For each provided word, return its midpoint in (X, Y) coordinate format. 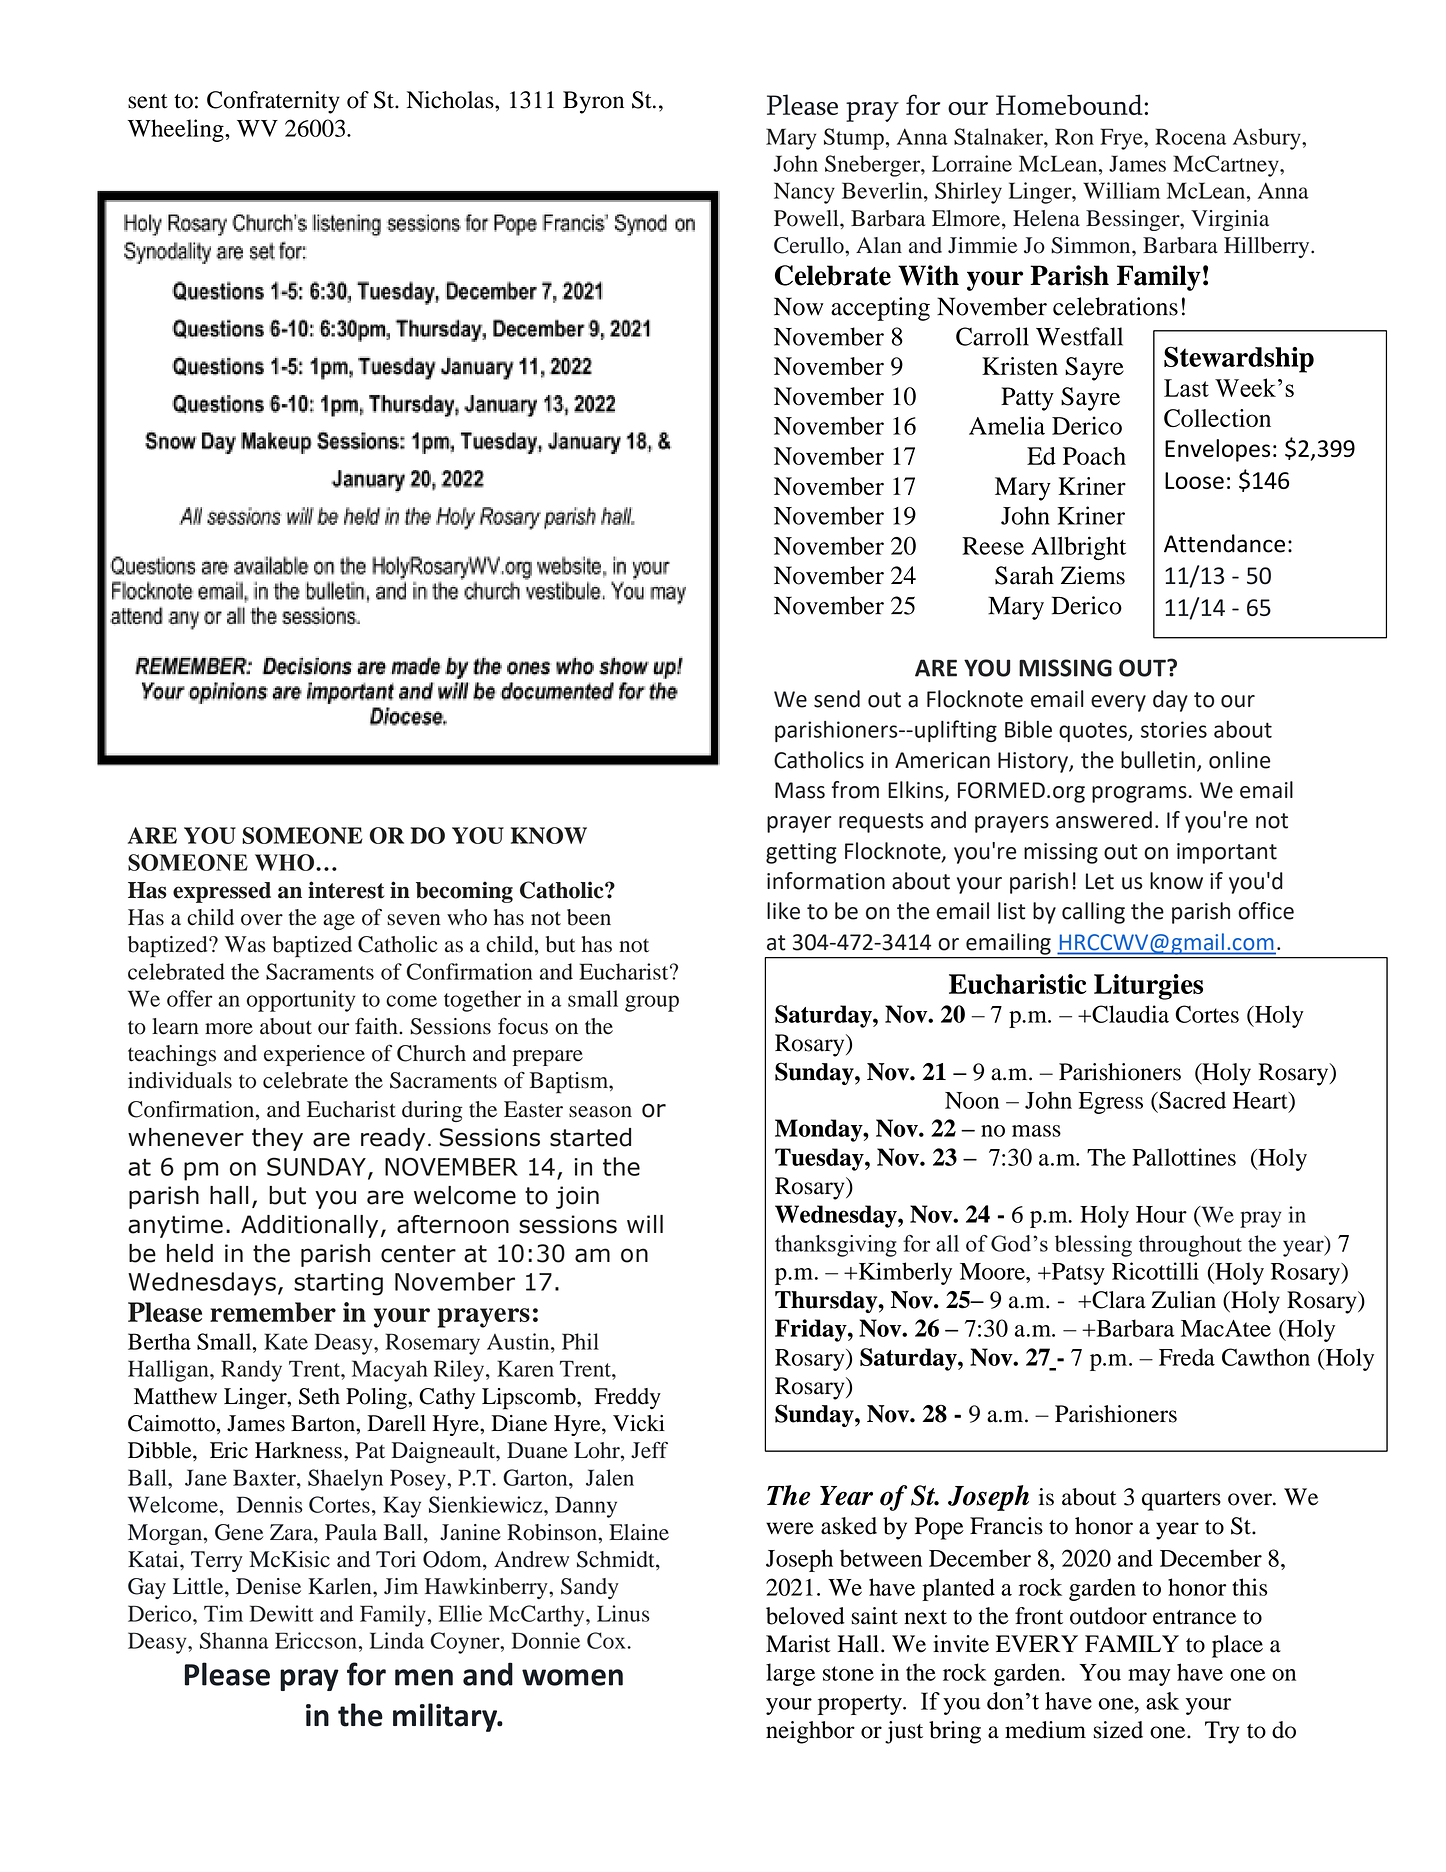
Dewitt (282, 1613)
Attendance (1224, 543)
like (783, 911)
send (837, 699)
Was (245, 944)
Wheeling (177, 130)
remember (273, 1312)
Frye (1122, 139)
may (1149, 1677)
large (790, 1674)
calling (1093, 913)
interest (346, 890)
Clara (1118, 1300)
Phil (580, 1341)
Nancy (804, 193)
